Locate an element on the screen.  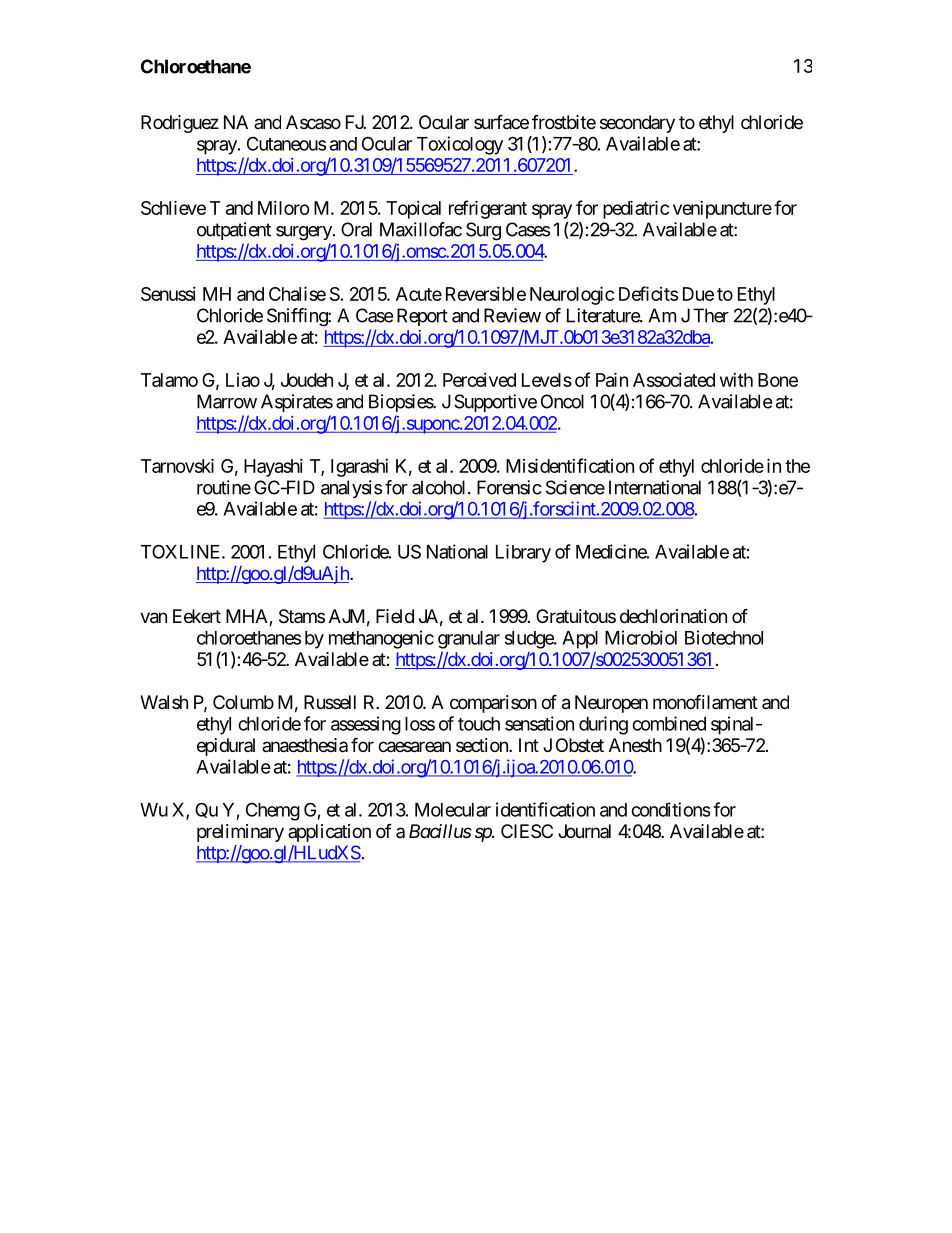
Hayashi is located at coordinates (273, 468).
